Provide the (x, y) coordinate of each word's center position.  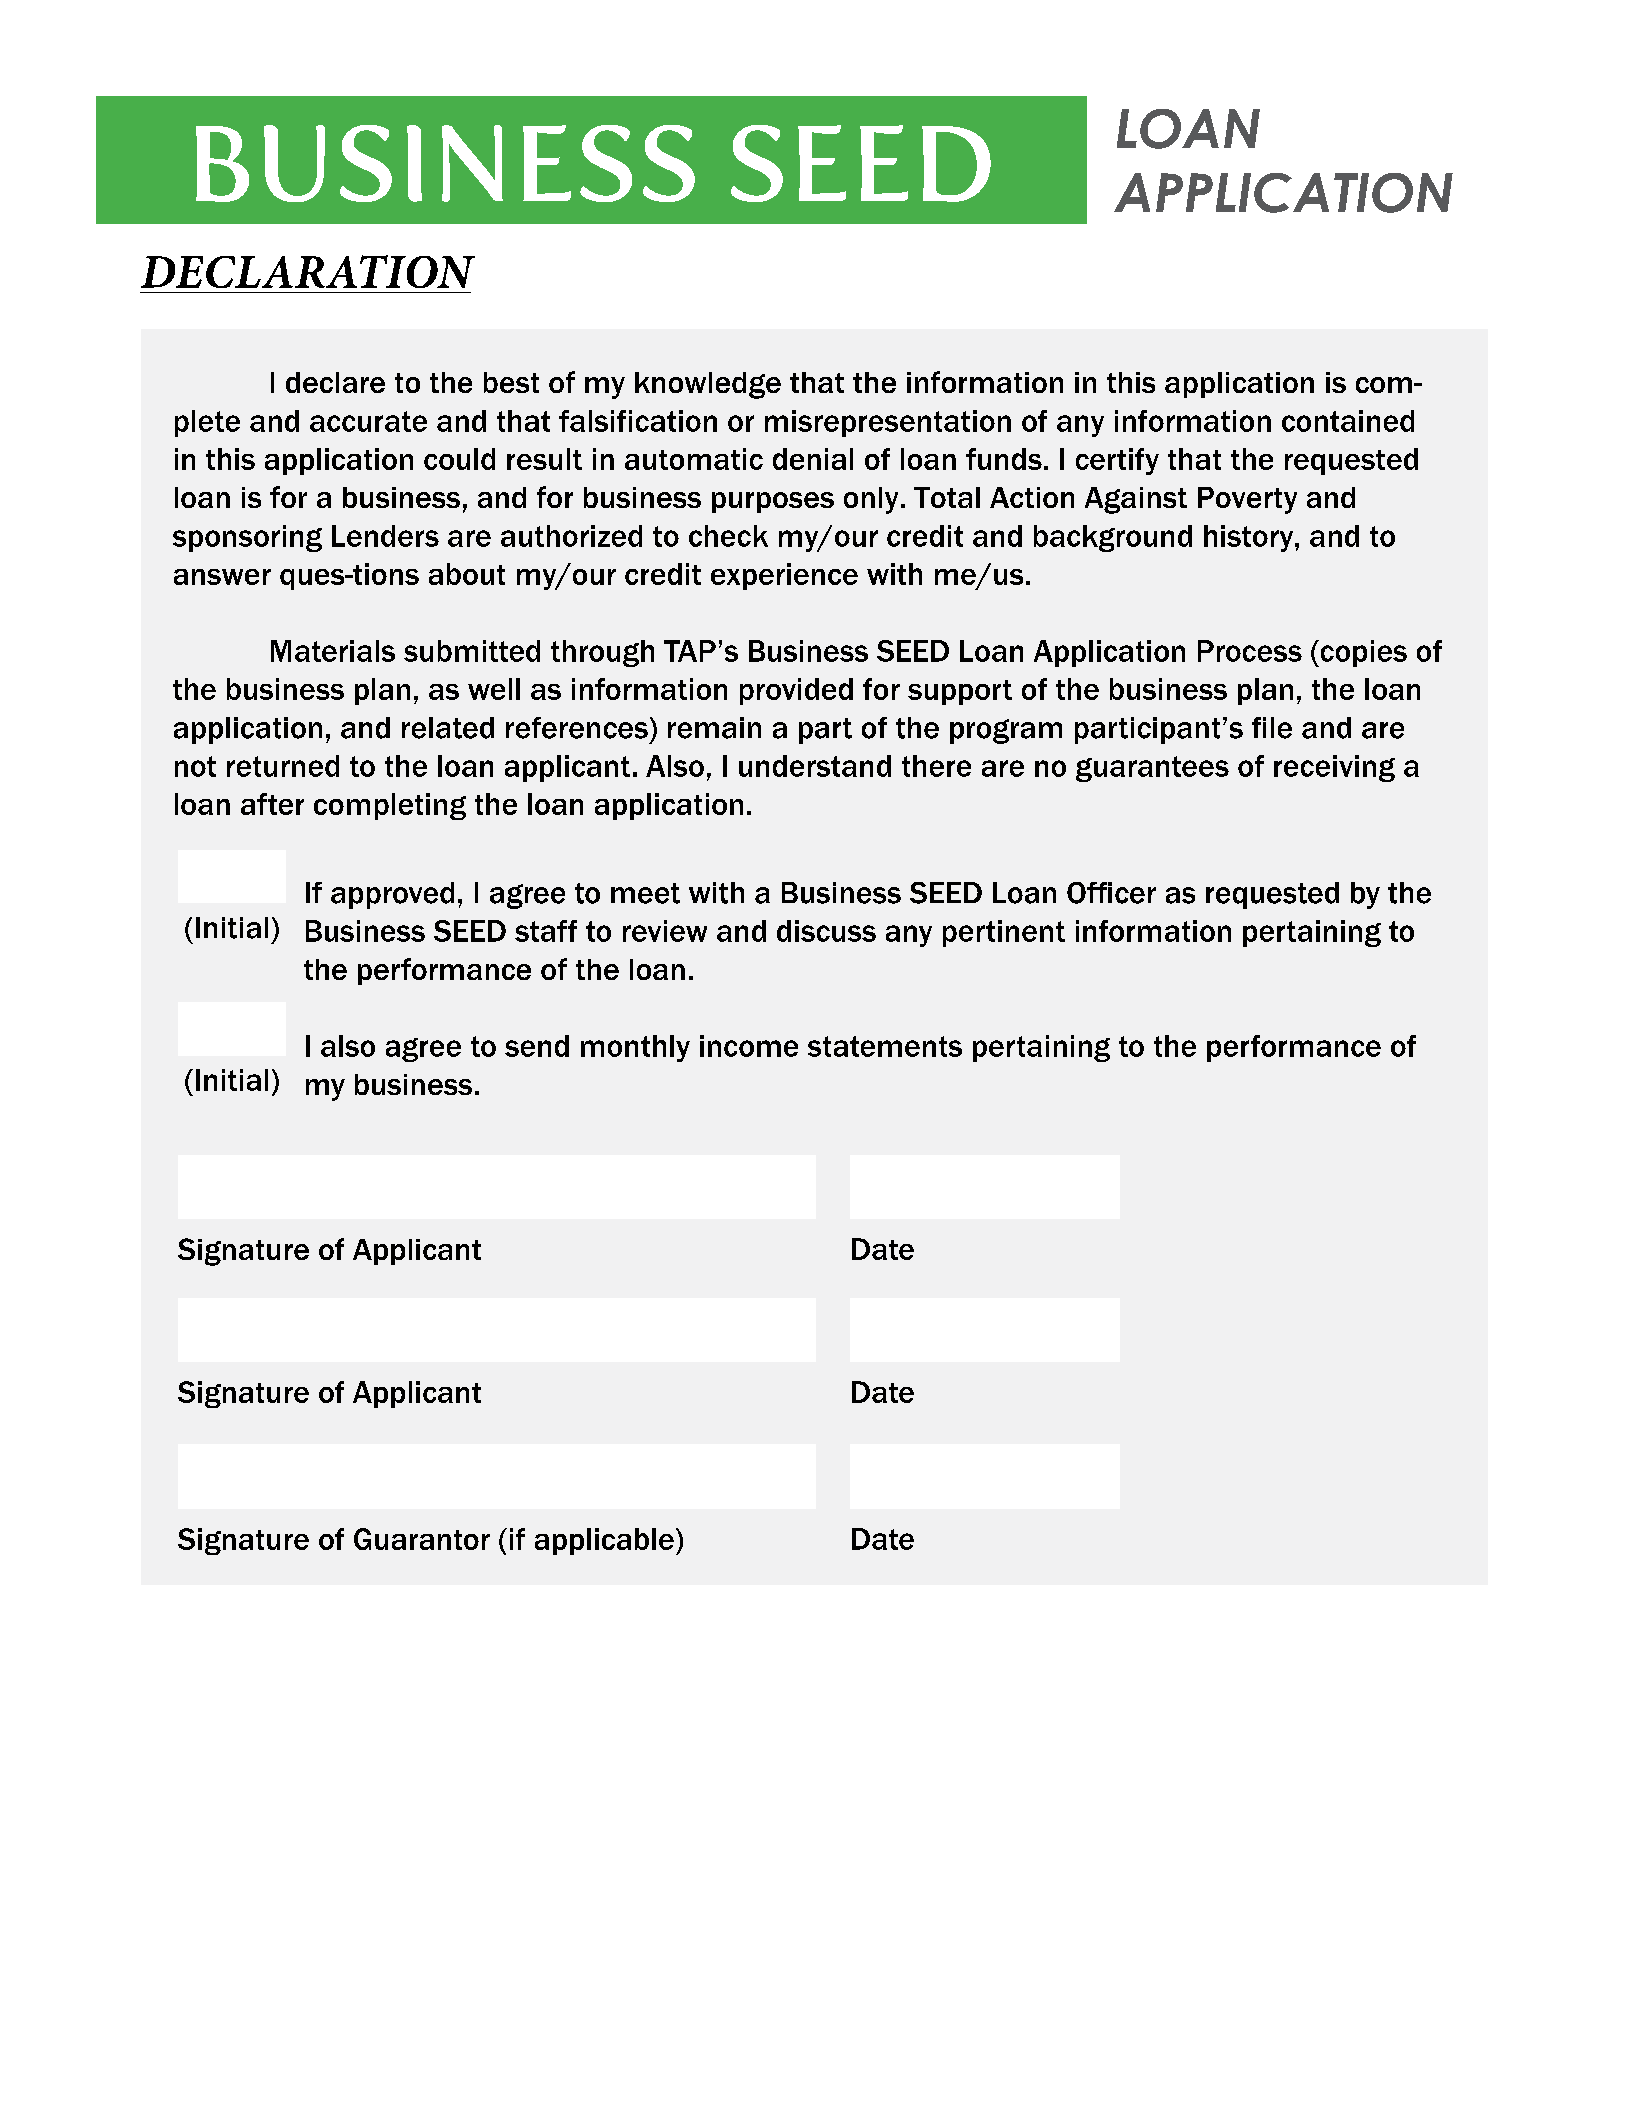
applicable (604, 1541)
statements (885, 1046)
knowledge (708, 385)
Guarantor (422, 1539)
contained (1348, 421)
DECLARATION (308, 271)
